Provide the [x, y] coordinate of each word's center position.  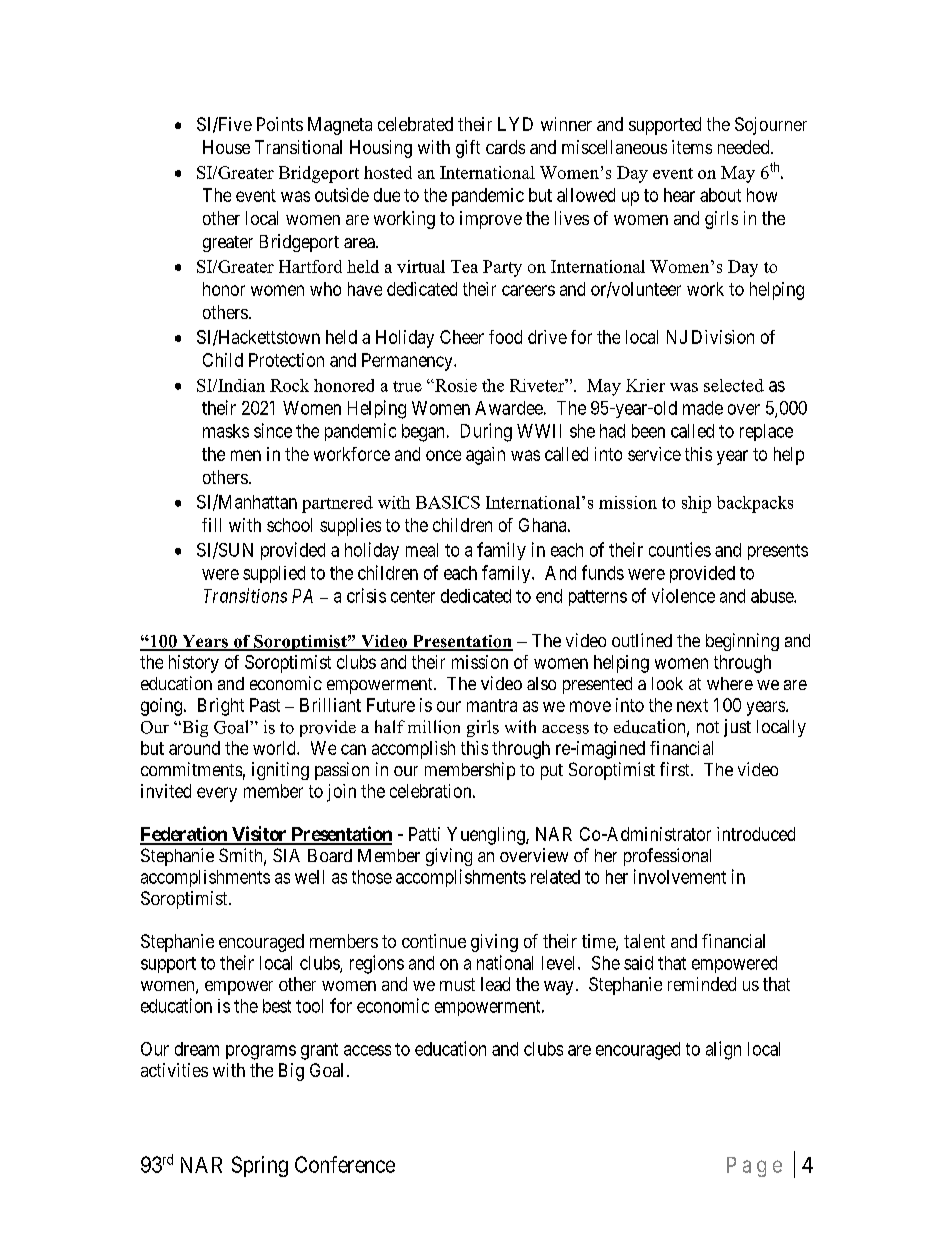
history [194, 664]
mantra [492, 705]
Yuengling [487, 836]
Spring [260, 1166]
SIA [286, 855]
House [226, 147]
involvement [680, 876]
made [703, 408]
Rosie [455, 385]
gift [468, 149]
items [692, 147]
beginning [742, 642]
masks [226, 431]
